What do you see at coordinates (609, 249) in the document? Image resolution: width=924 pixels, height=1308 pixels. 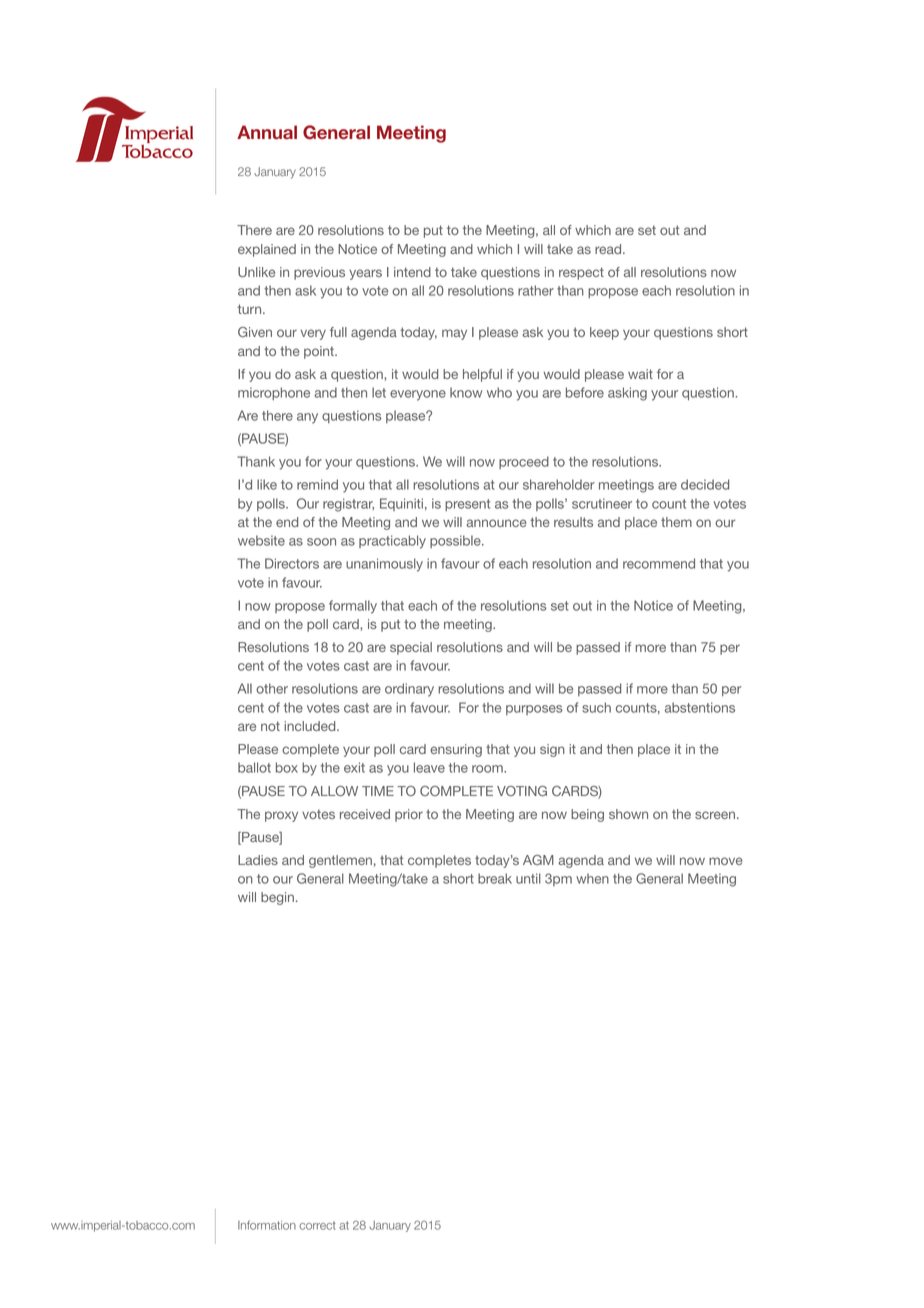 I see `read` at bounding box center [609, 249].
